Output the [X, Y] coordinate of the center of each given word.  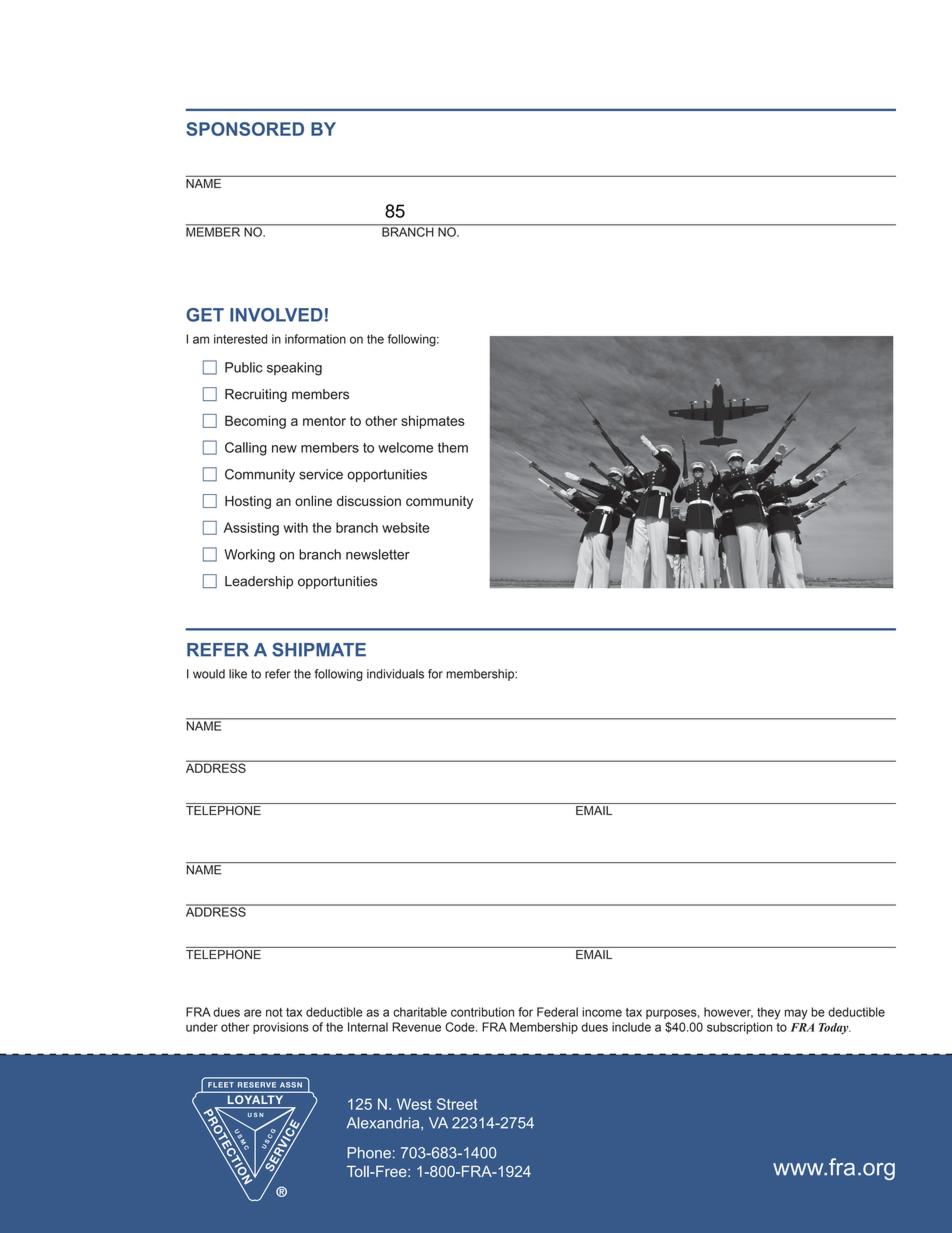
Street [457, 1104]
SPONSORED [245, 129]
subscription [740, 1028]
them [453, 447]
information [315, 339]
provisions [281, 1028]
